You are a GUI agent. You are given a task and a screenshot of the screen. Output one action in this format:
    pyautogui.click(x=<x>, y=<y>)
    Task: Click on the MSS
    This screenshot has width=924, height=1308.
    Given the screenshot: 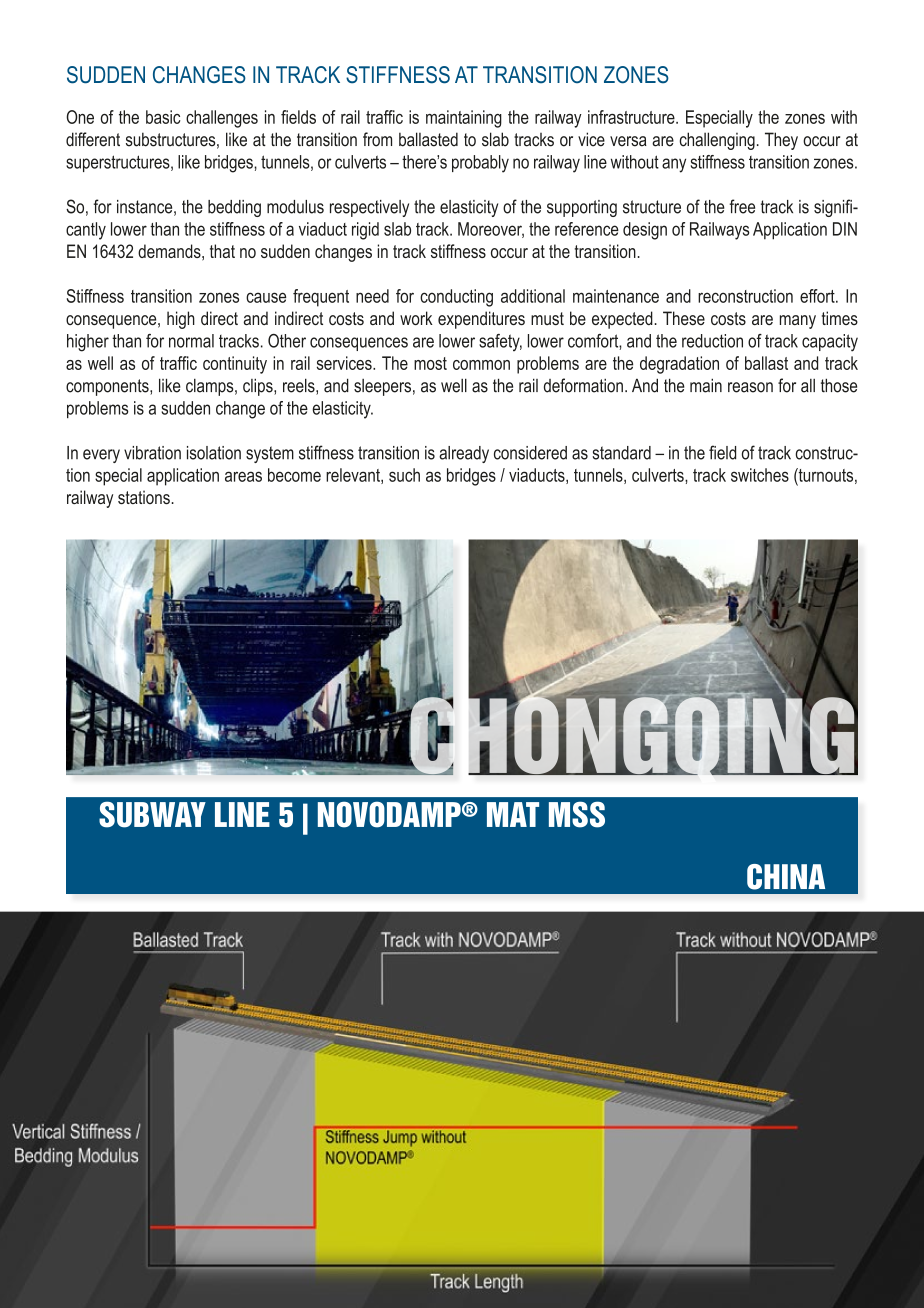 What is the action you would take?
    pyautogui.click(x=577, y=814)
